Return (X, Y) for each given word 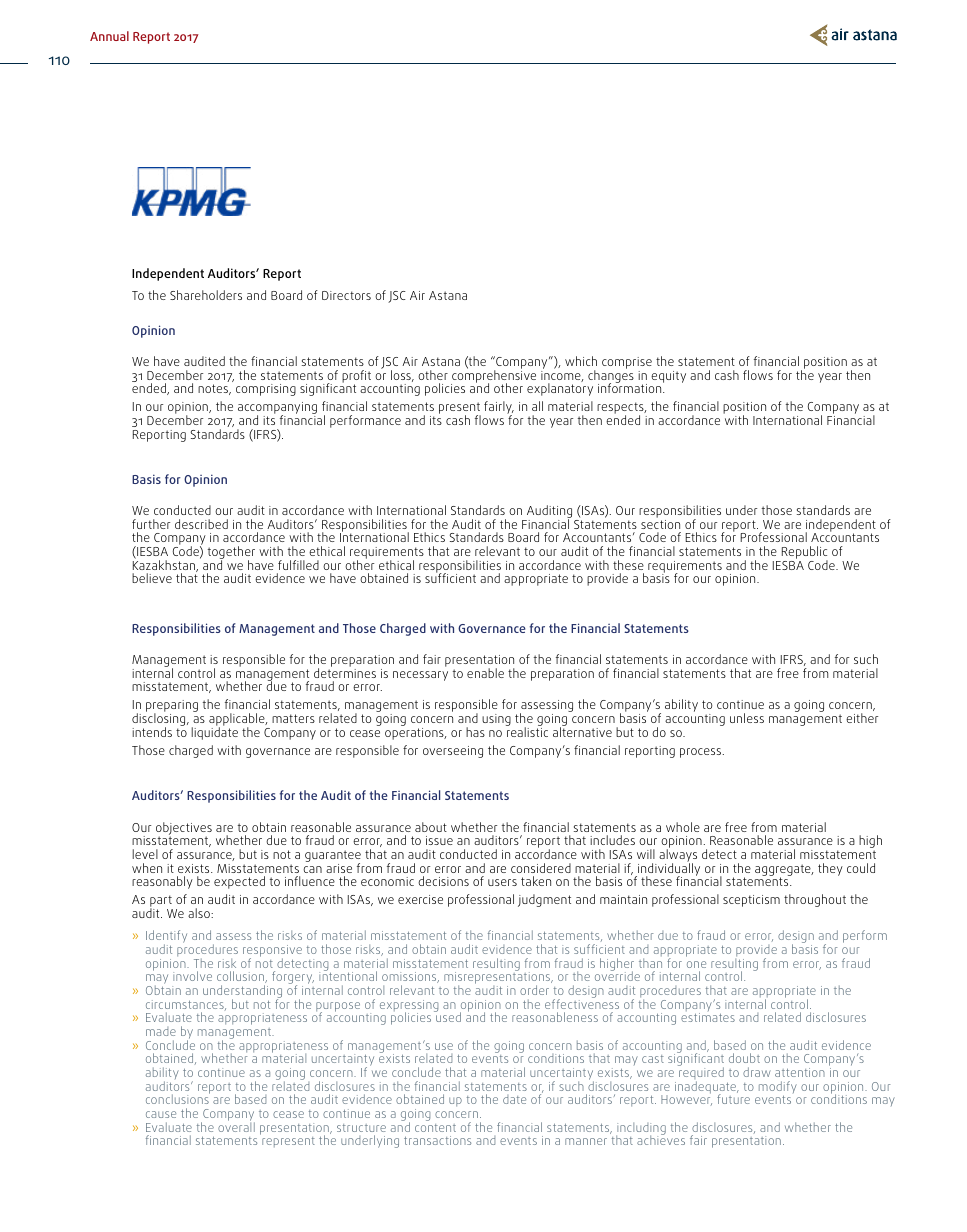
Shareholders (206, 295)
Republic (803, 554)
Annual (109, 36)
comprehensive (493, 376)
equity (668, 377)
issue (439, 840)
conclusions (178, 1098)
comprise (627, 364)
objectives (184, 829)
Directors (346, 295)
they (830, 869)
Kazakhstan (165, 565)
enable (485, 673)
